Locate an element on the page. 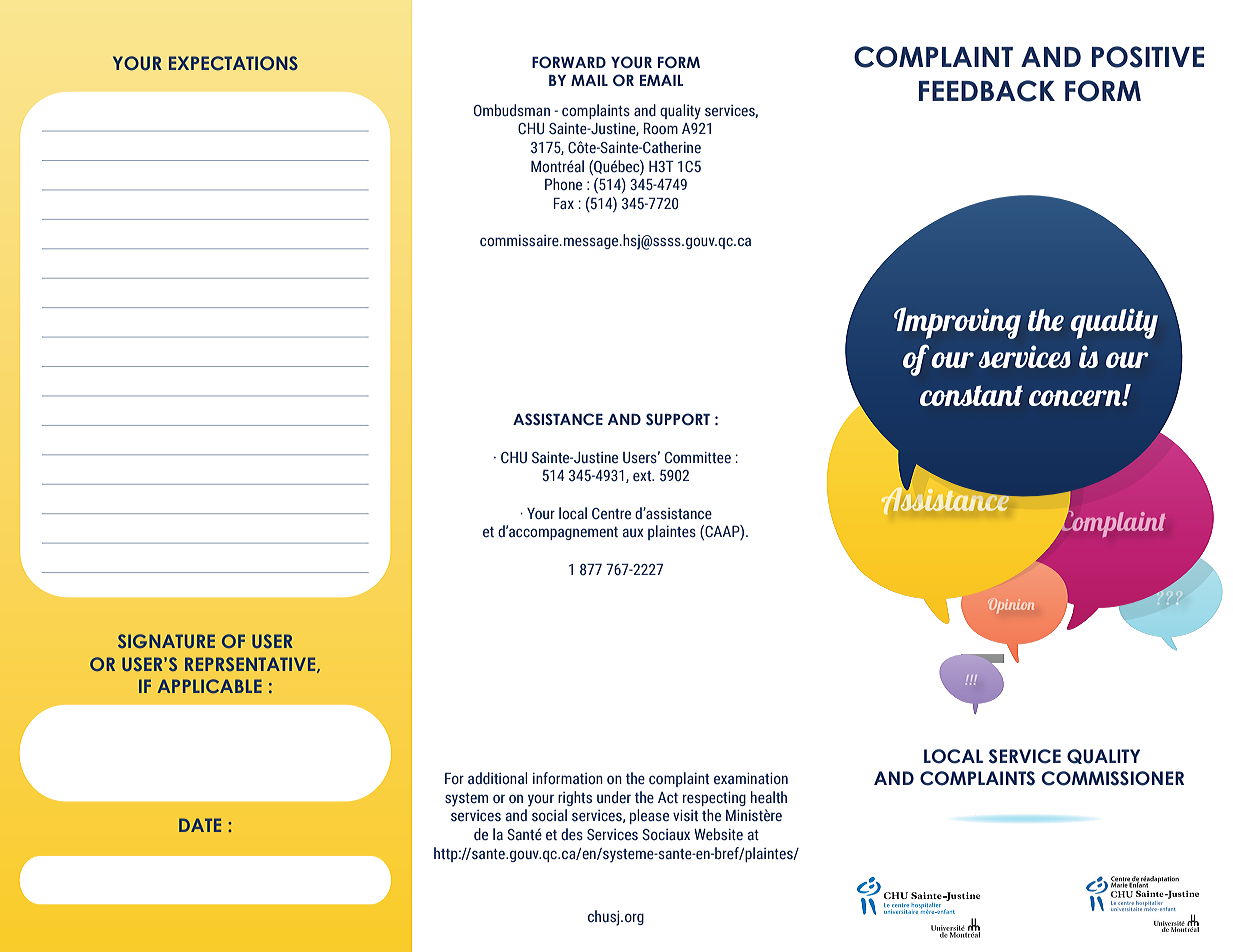 The width and height of the image is (1233, 952). ext is located at coordinates (643, 476).
